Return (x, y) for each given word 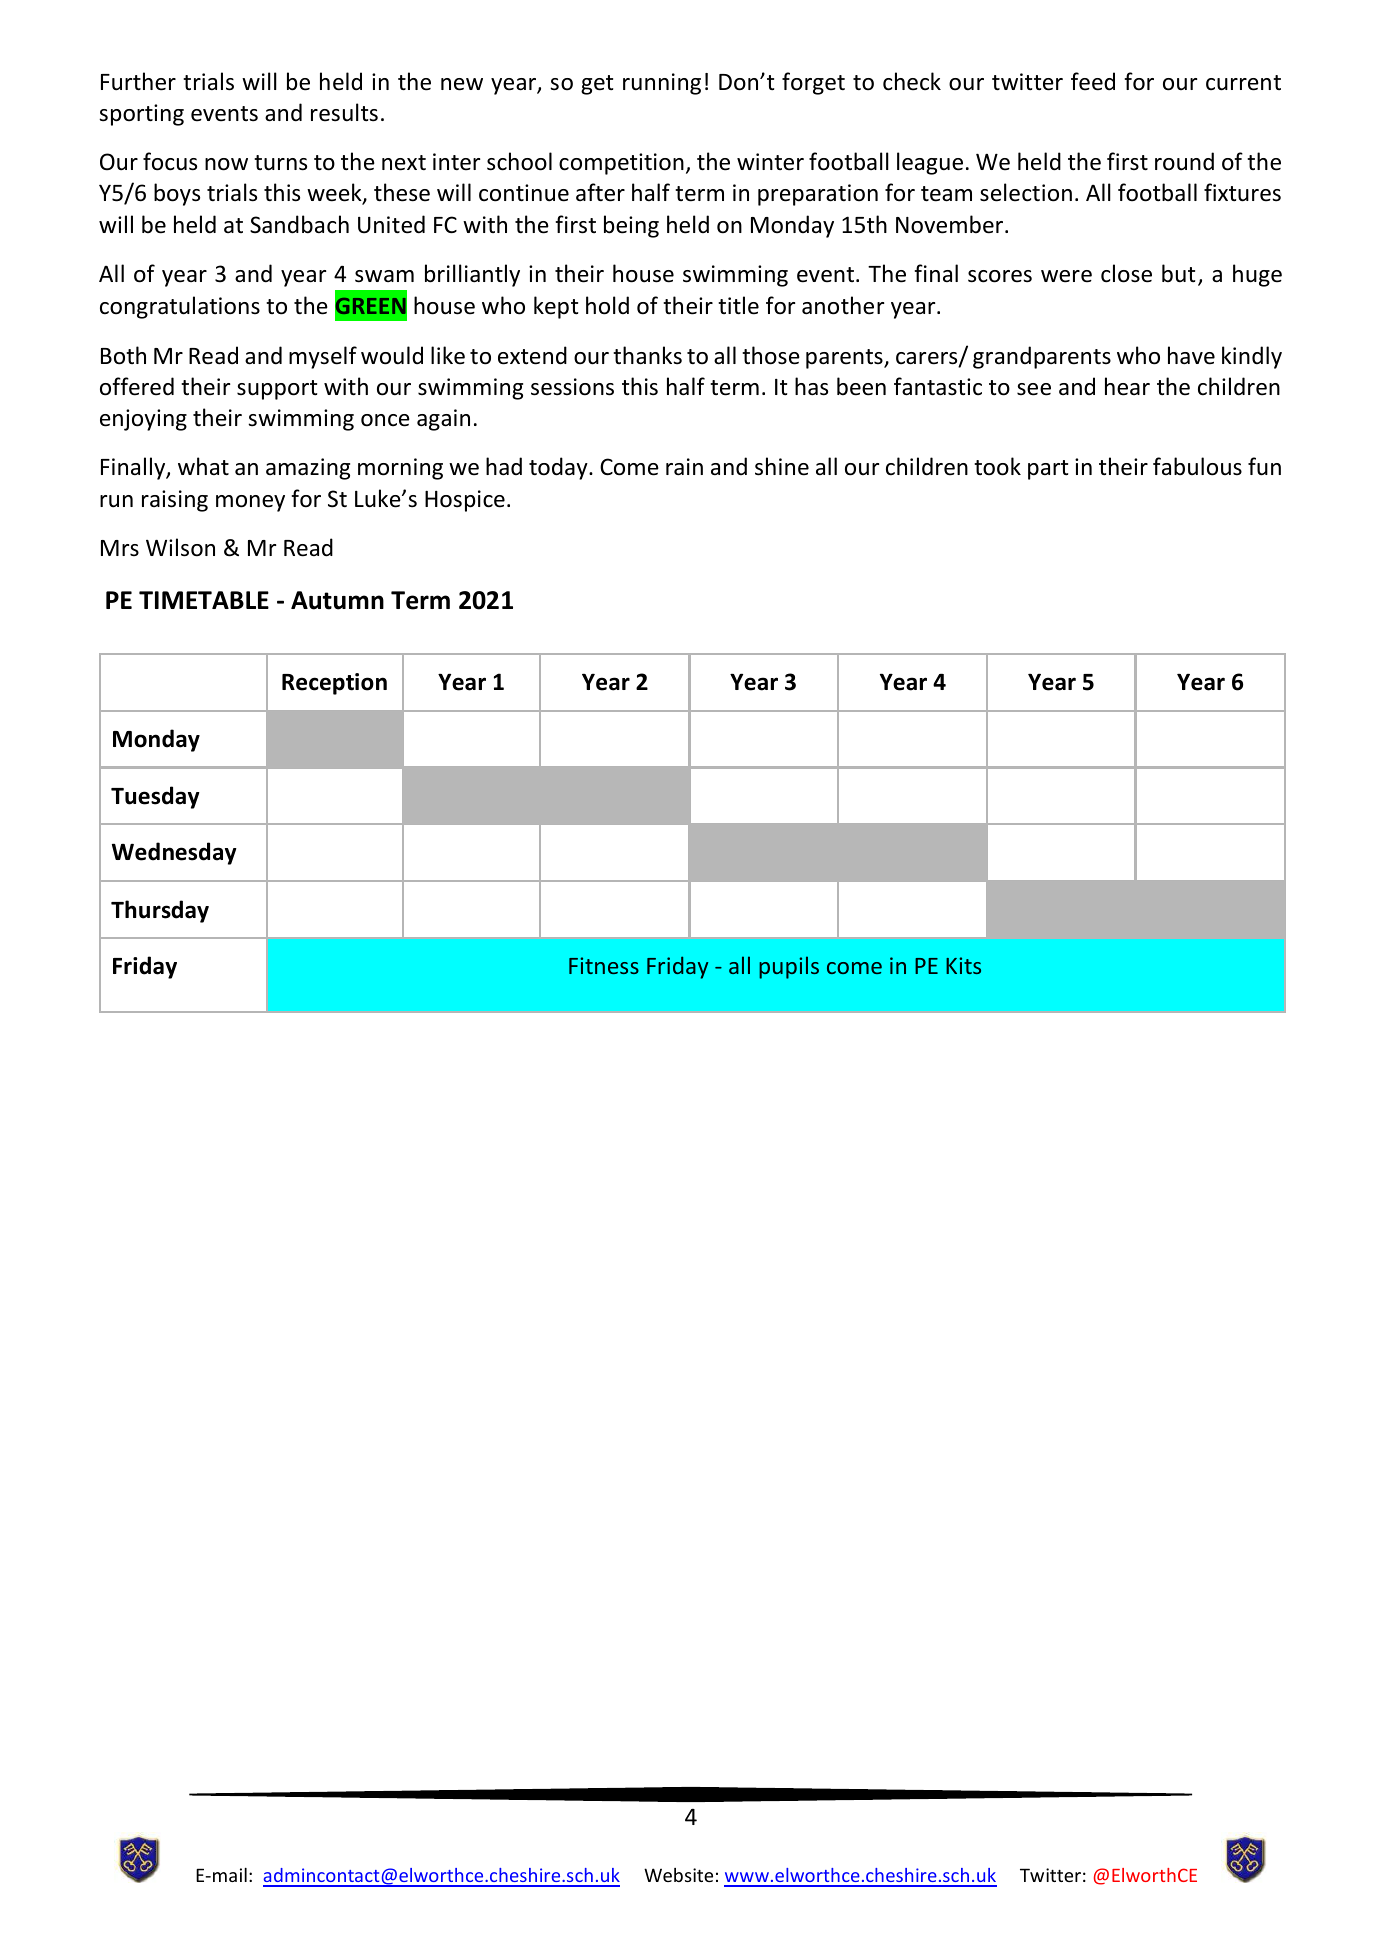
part (1048, 470)
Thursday (160, 911)
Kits (963, 965)
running (662, 84)
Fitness (604, 965)
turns (280, 163)
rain (684, 467)
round (1184, 161)
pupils (789, 967)
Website (678, 1875)
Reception (334, 684)
